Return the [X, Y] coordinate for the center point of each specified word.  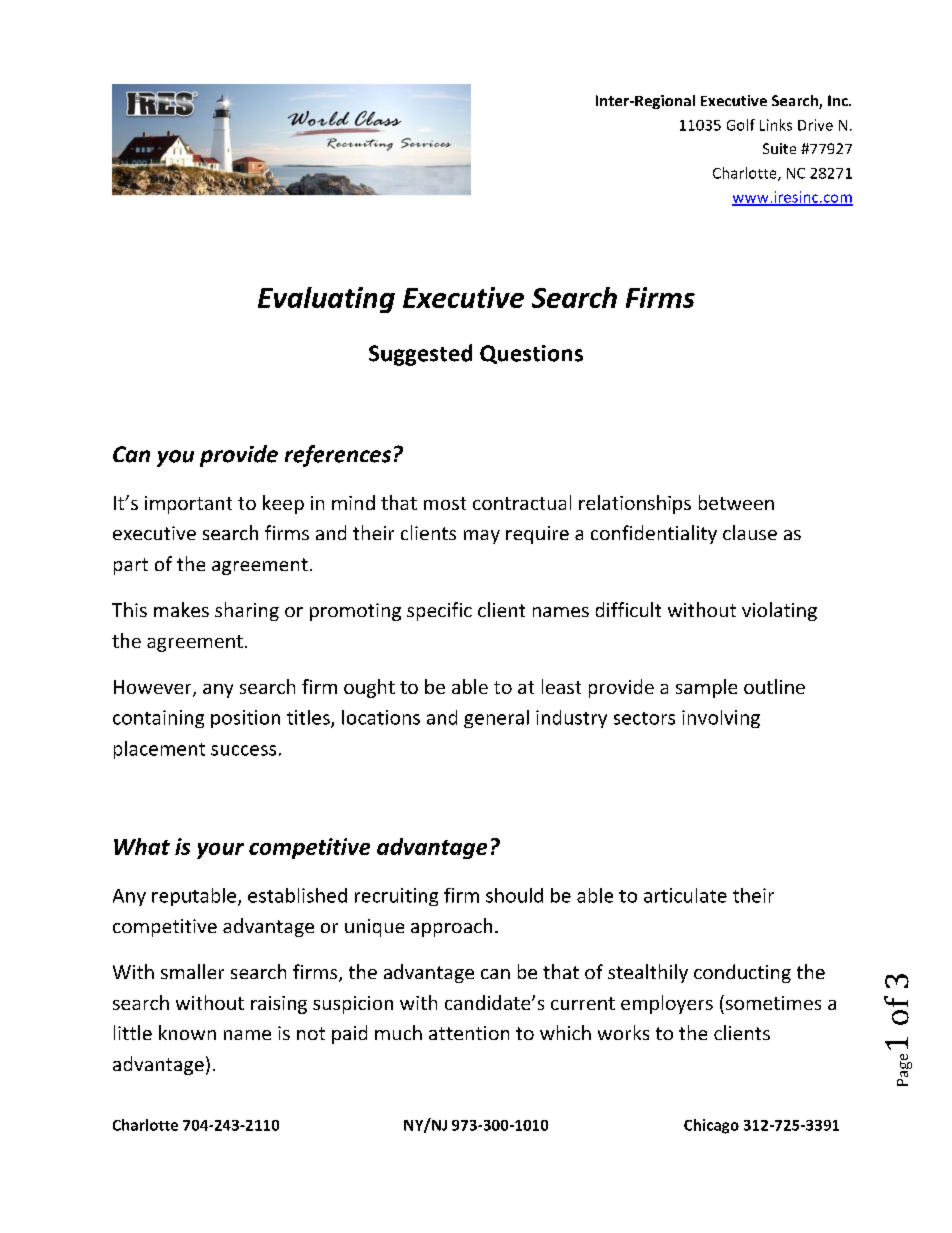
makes [181, 609]
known [187, 1032]
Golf [741, 125]
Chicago [711, 1126]
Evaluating [326, 300]
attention [469, 1033]
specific [439, 611]
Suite [779, 148]
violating [779, 611]
